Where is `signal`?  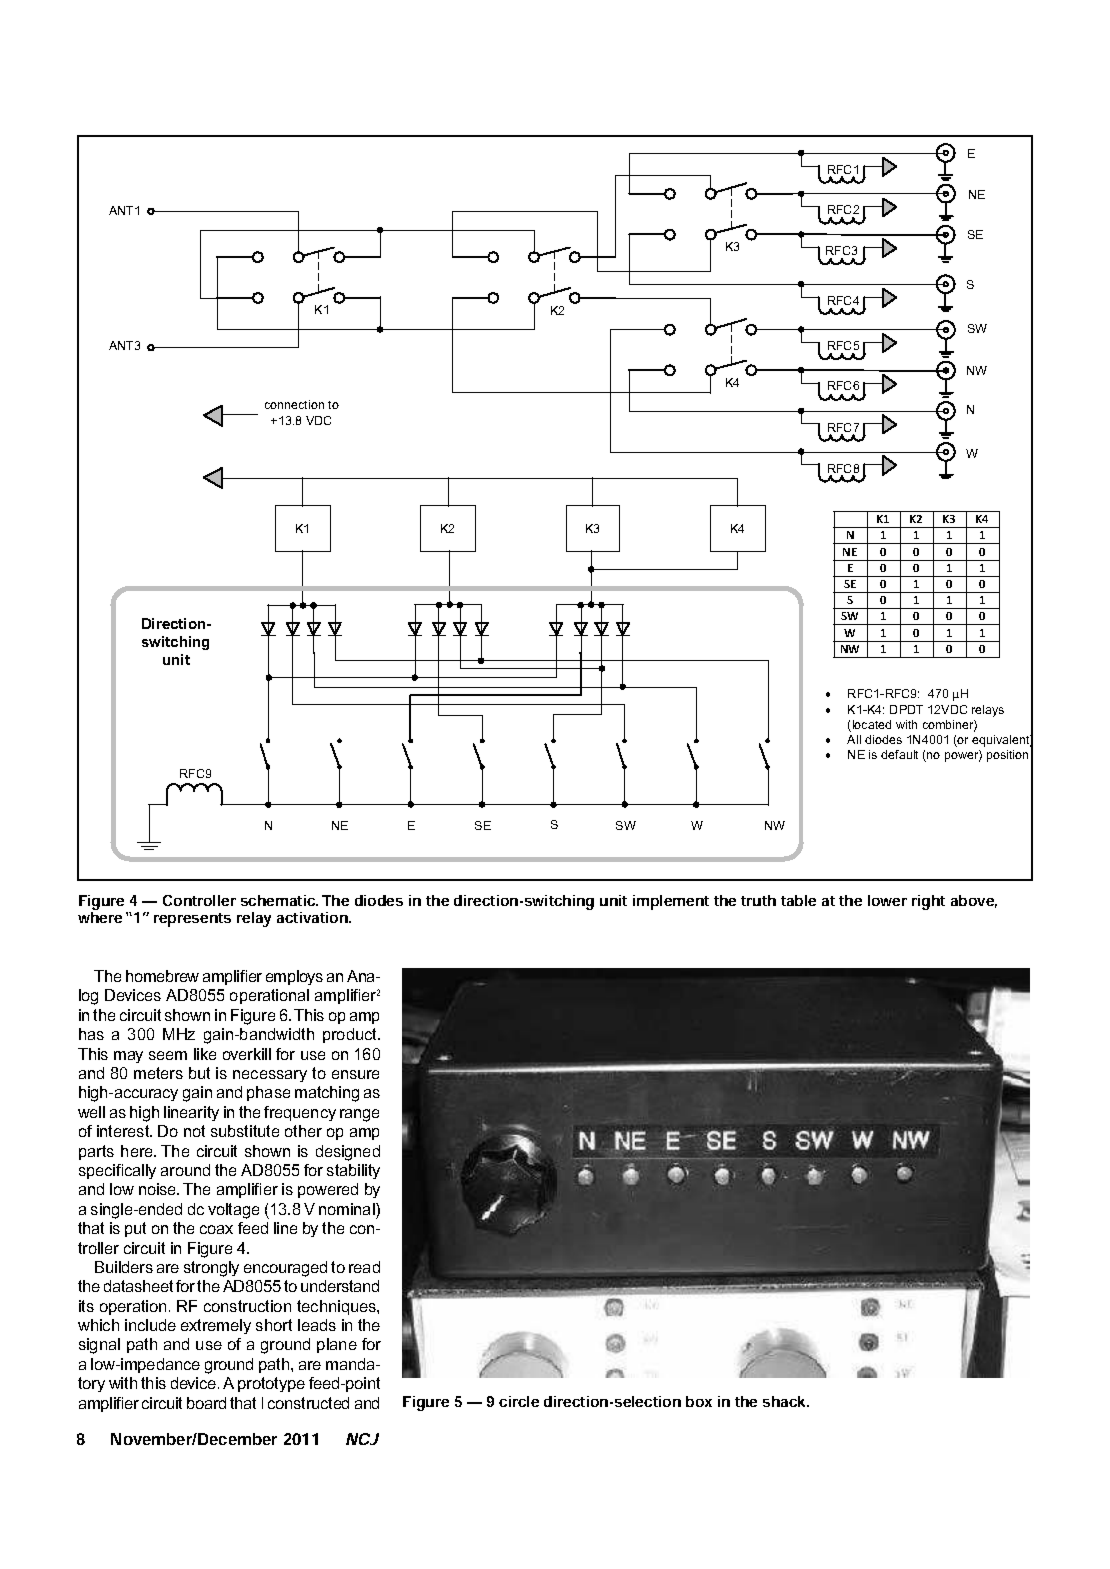 signal is located at coordinates (99, 1346).
